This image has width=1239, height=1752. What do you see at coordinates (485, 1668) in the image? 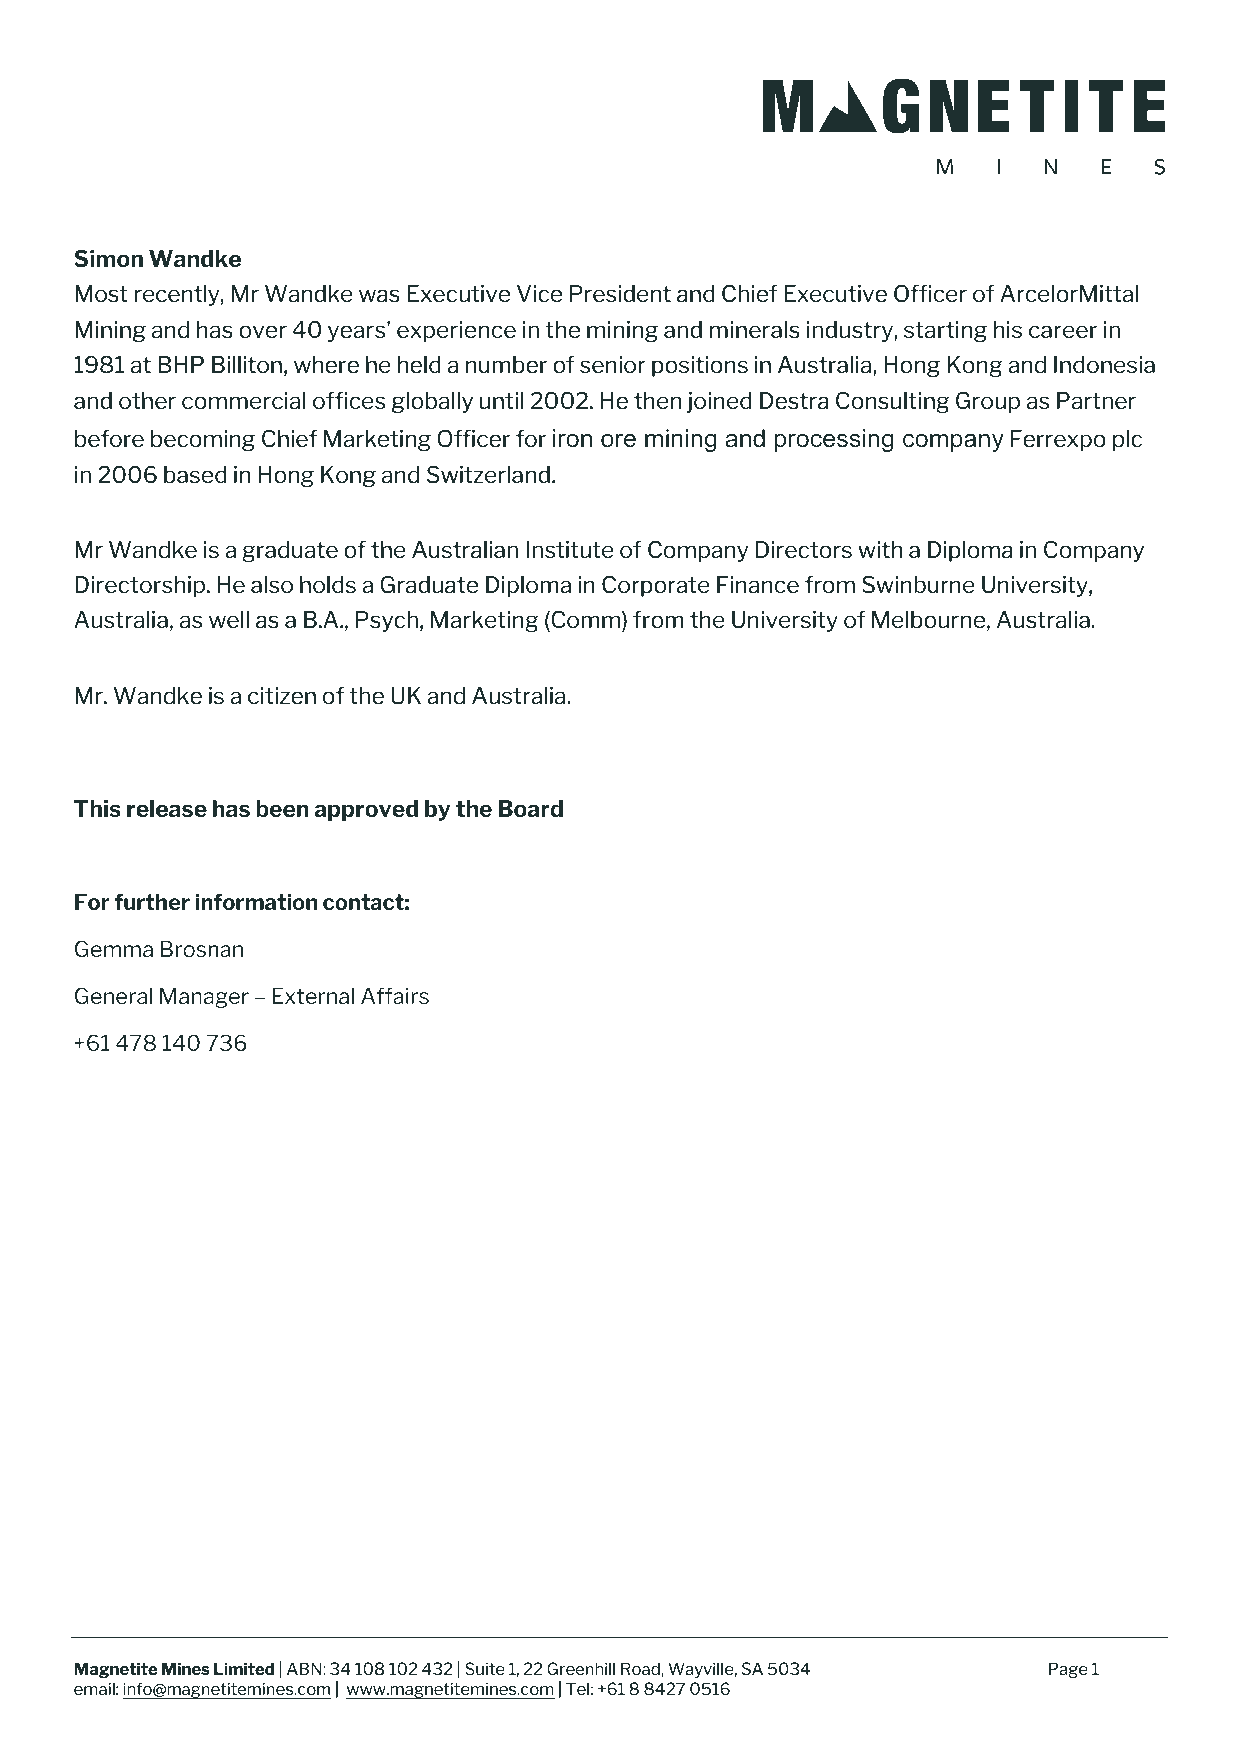
I see `Suite` at bounding box center [485, 1668].
